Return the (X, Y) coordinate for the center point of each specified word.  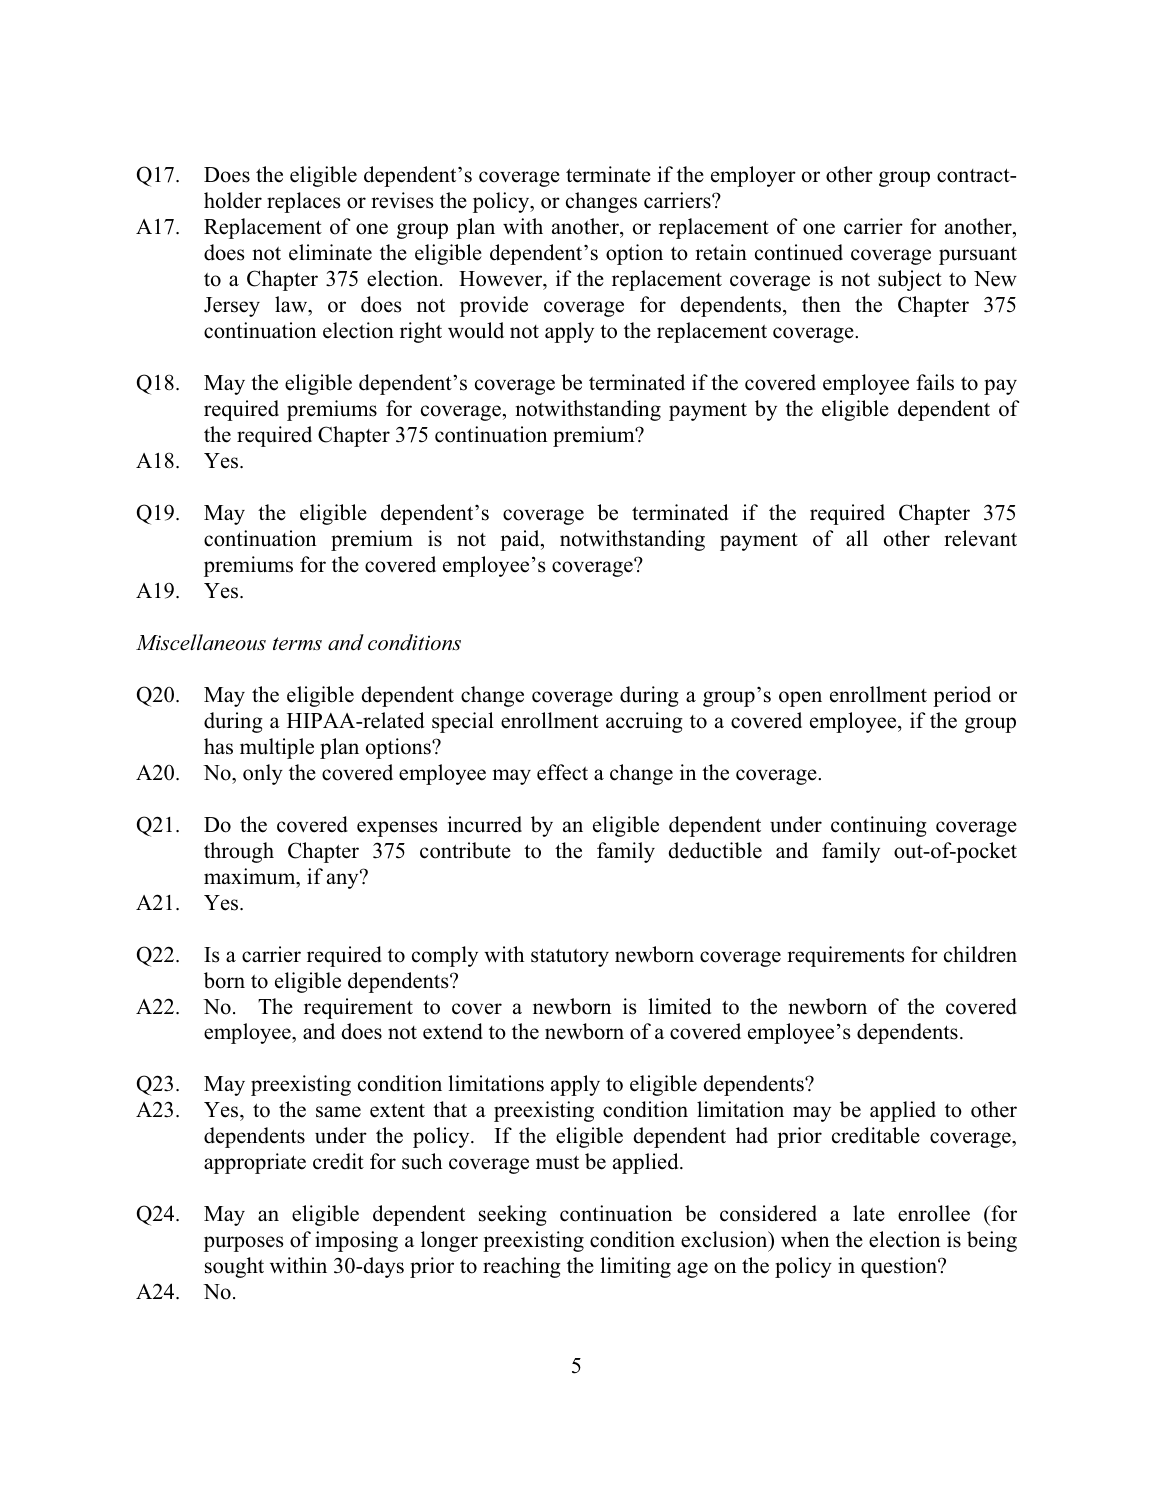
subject (910, 280)
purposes (243, 1244)
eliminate (330, 252)
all (857, 538)
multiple (277, 748)
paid (521, 540)
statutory (570, 958)
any (344, 880)
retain (721, 252)
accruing (644, 722)
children (980, 954)
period (962, 696)
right (421, 332)
